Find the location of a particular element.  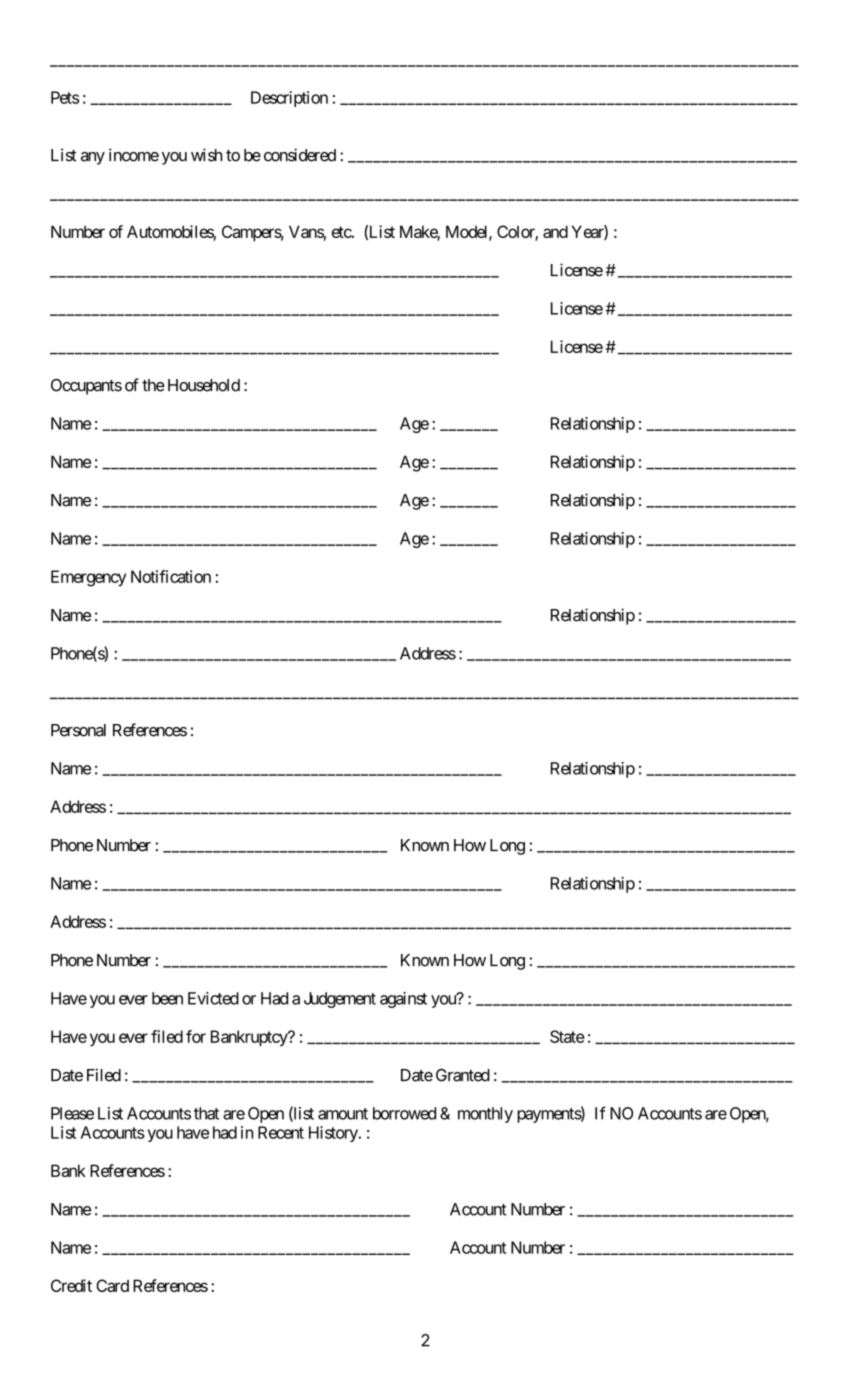

any is located at coordinates (93, 158).
